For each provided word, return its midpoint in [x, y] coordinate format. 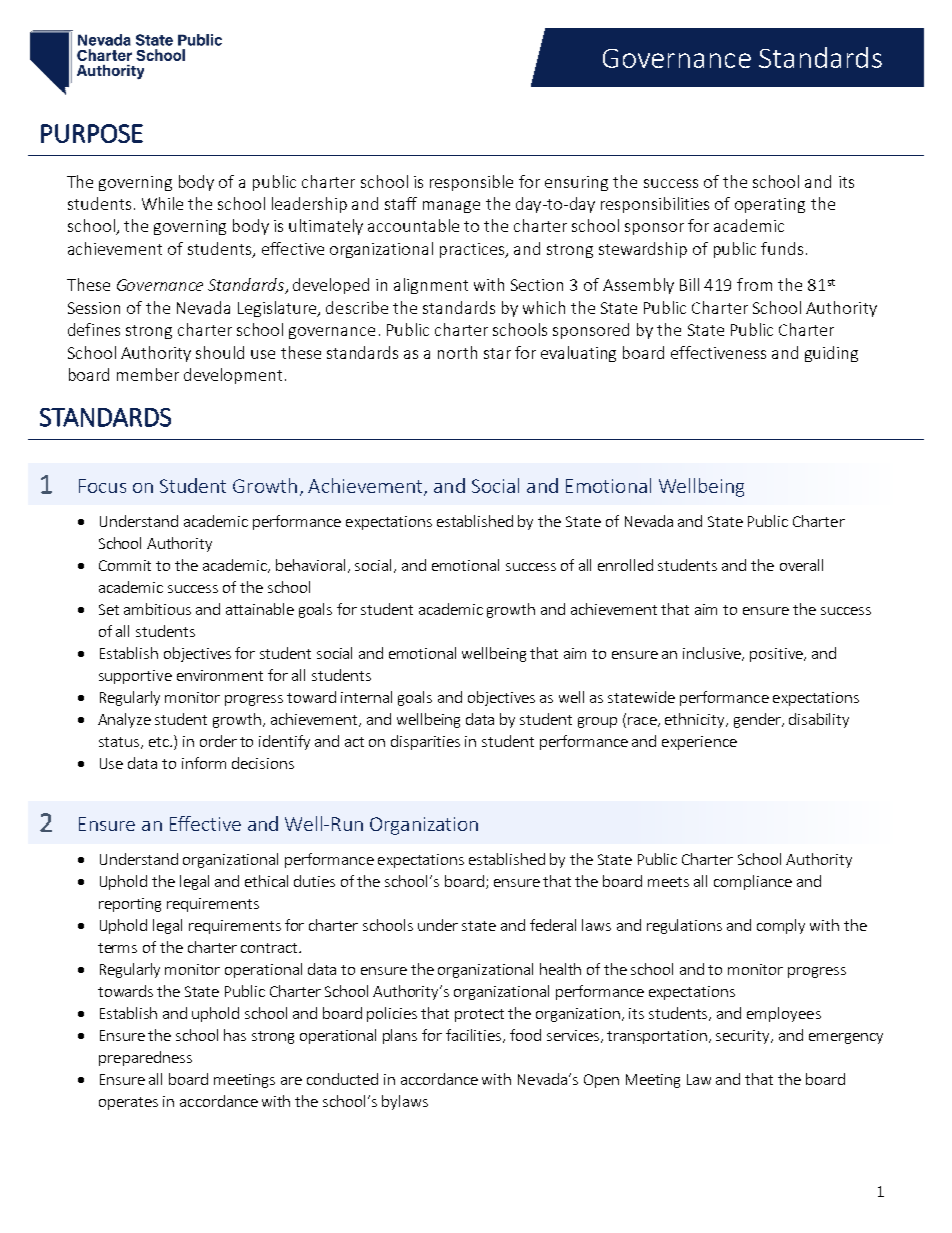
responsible [471, 183]
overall [801, 565]
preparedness [145, 1058]
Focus [102, 486]
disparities [425, 742]
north [457, 352]
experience [699, 743]
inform [204, 763]
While [162, 203]
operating [770, 205]
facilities [475, 1036]
